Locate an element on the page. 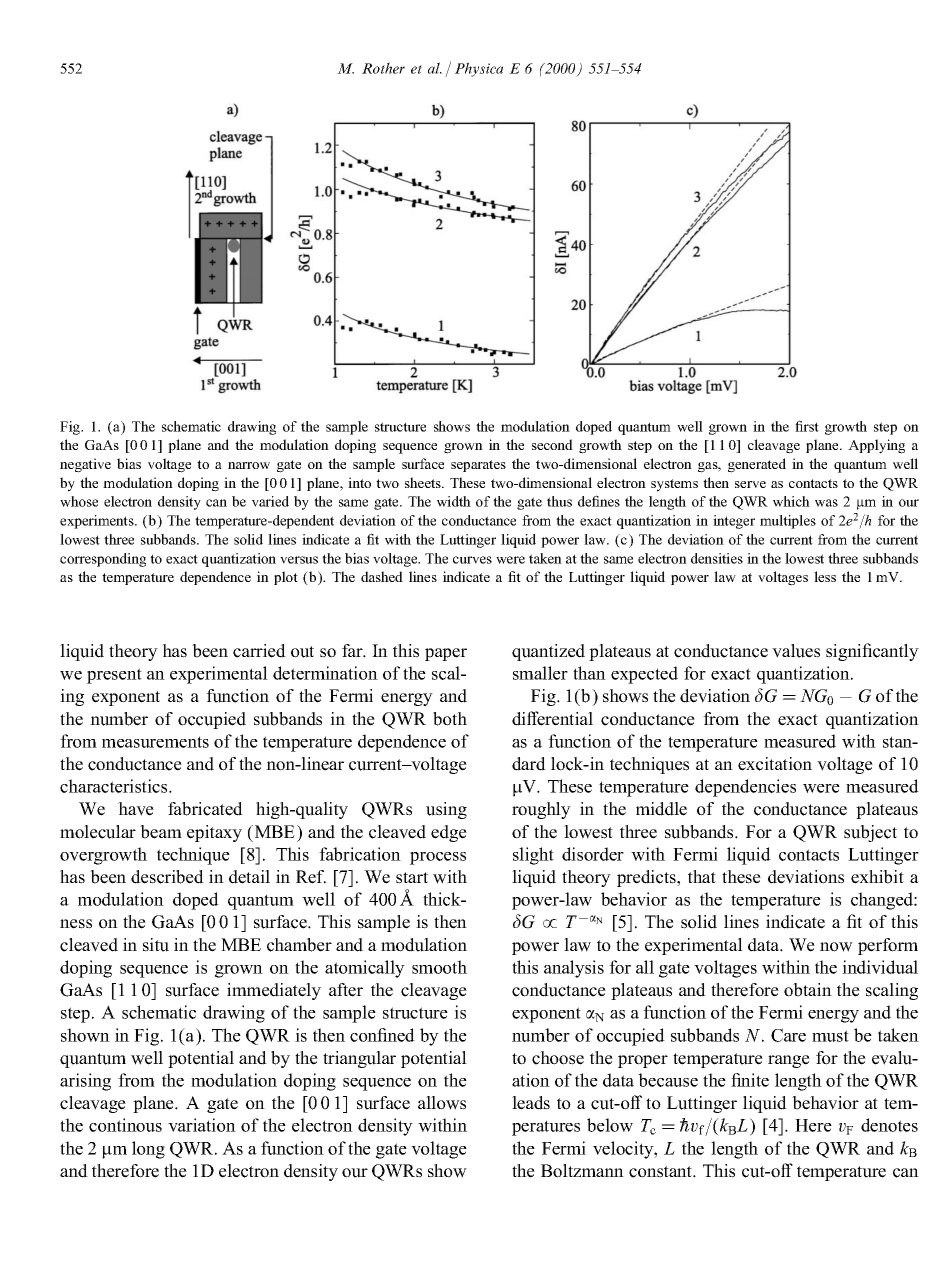 The width and height of the image is (952, 1284). values is located at coordinates (796, 651).
